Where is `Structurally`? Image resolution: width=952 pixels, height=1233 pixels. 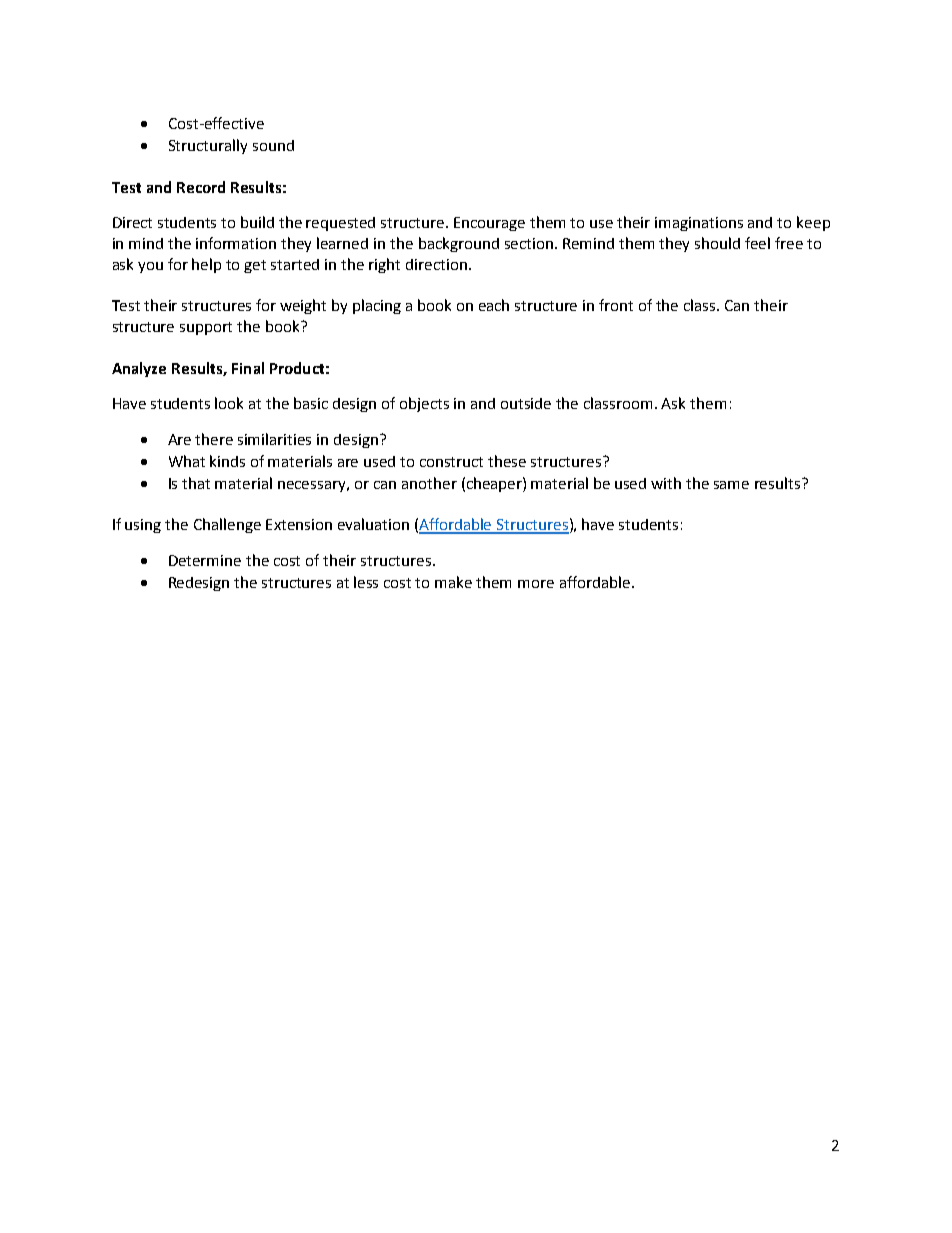 Structurally is located at coordinates (208, 146).
